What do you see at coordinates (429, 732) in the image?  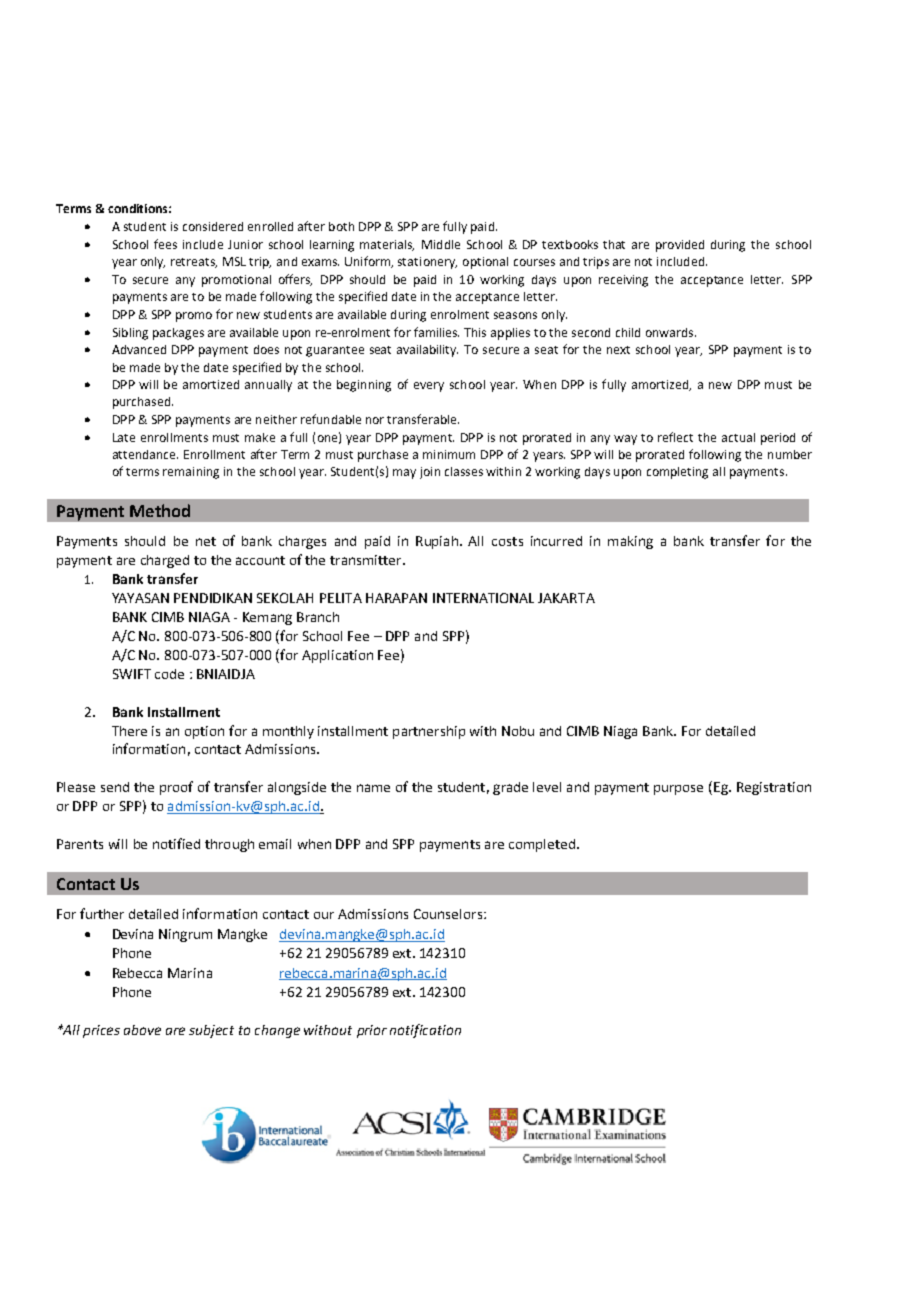 I see `partnership` at bounding box center [429, 732].
